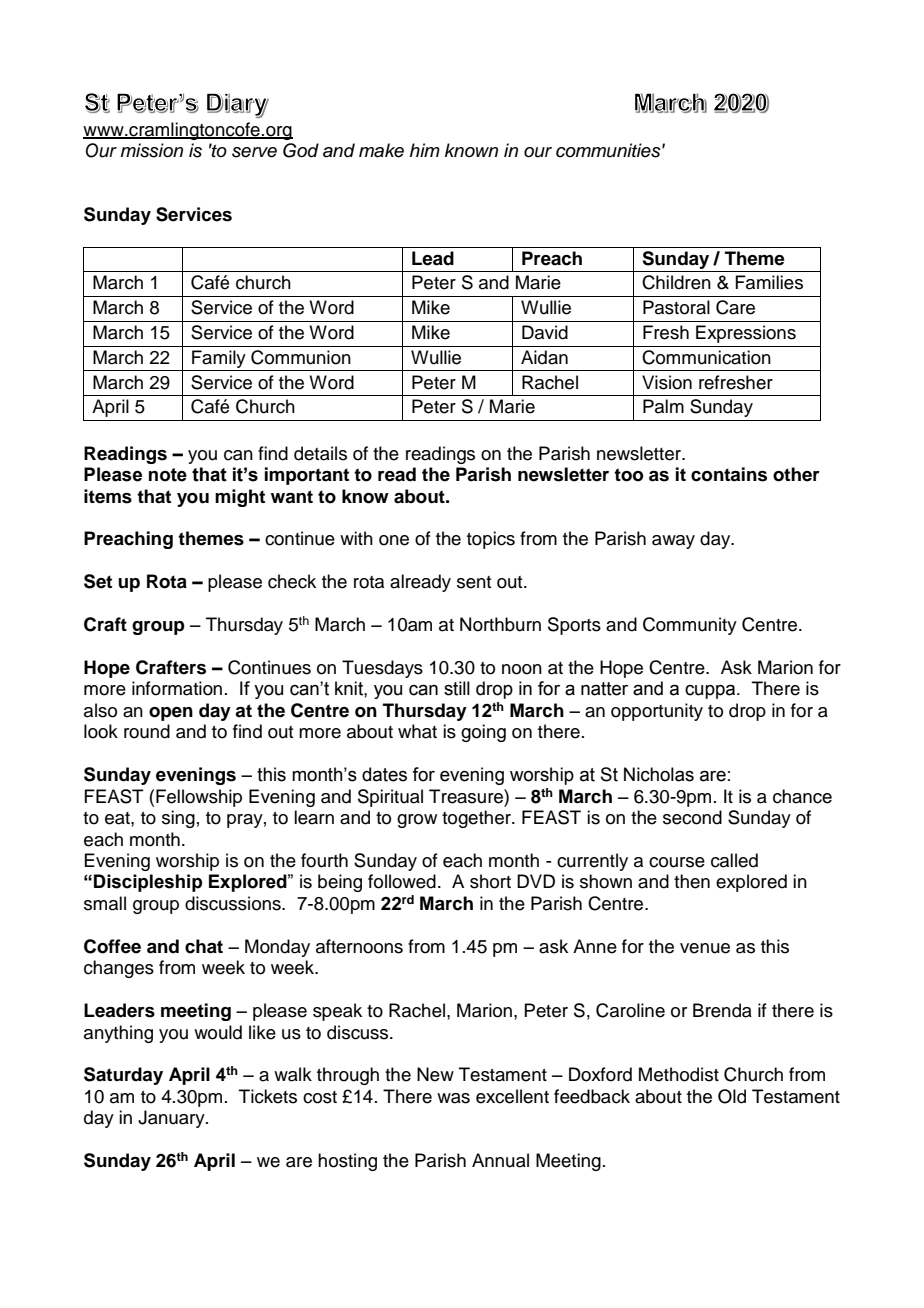 Image resolution: width=924 pixels, height=1308 pixels. What do you see at coordinates (425, 150) in the screenshot?
I see `him` at bounding box center [425, 150].
